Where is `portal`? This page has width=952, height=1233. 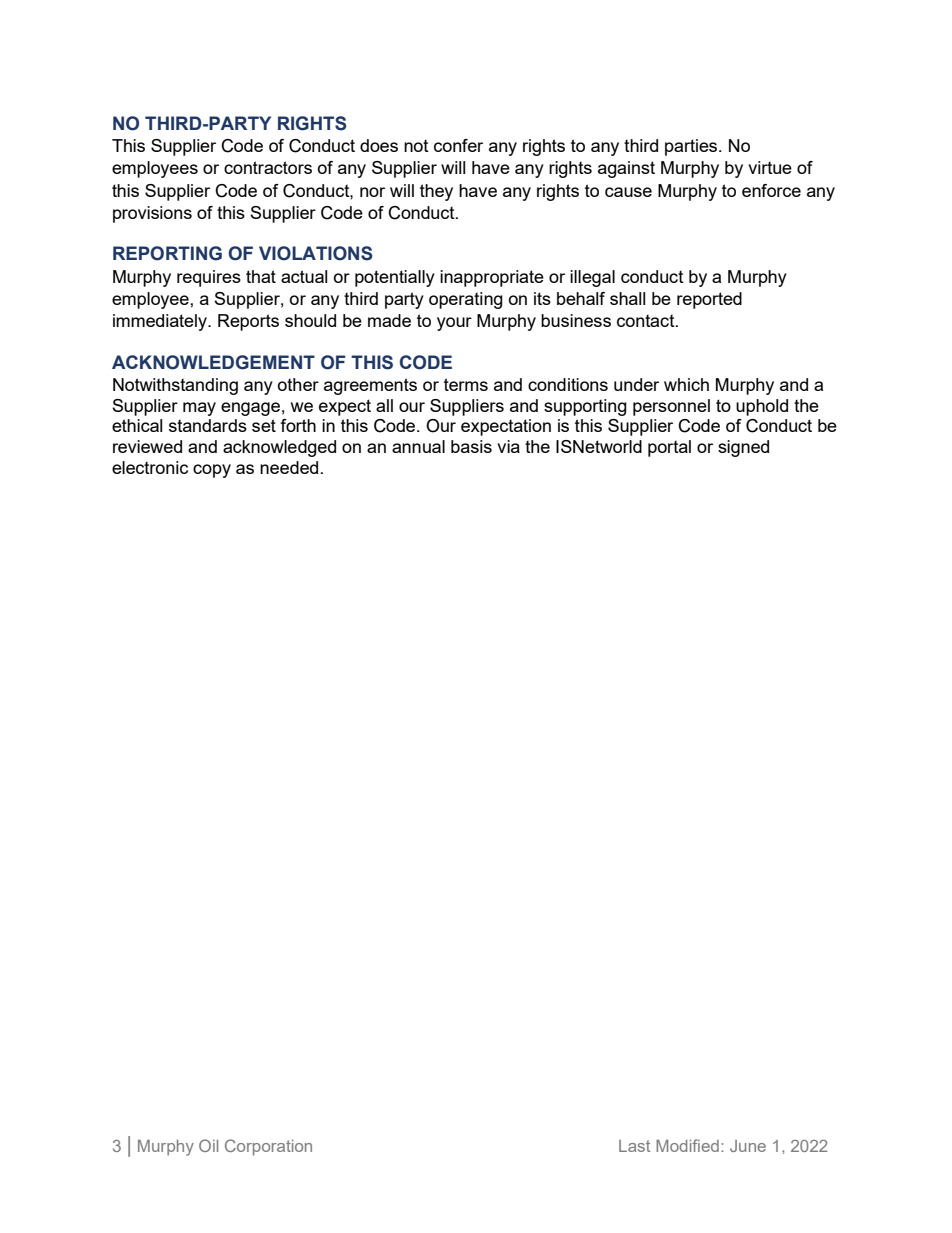 portal is located at coordinates (669, 448).
